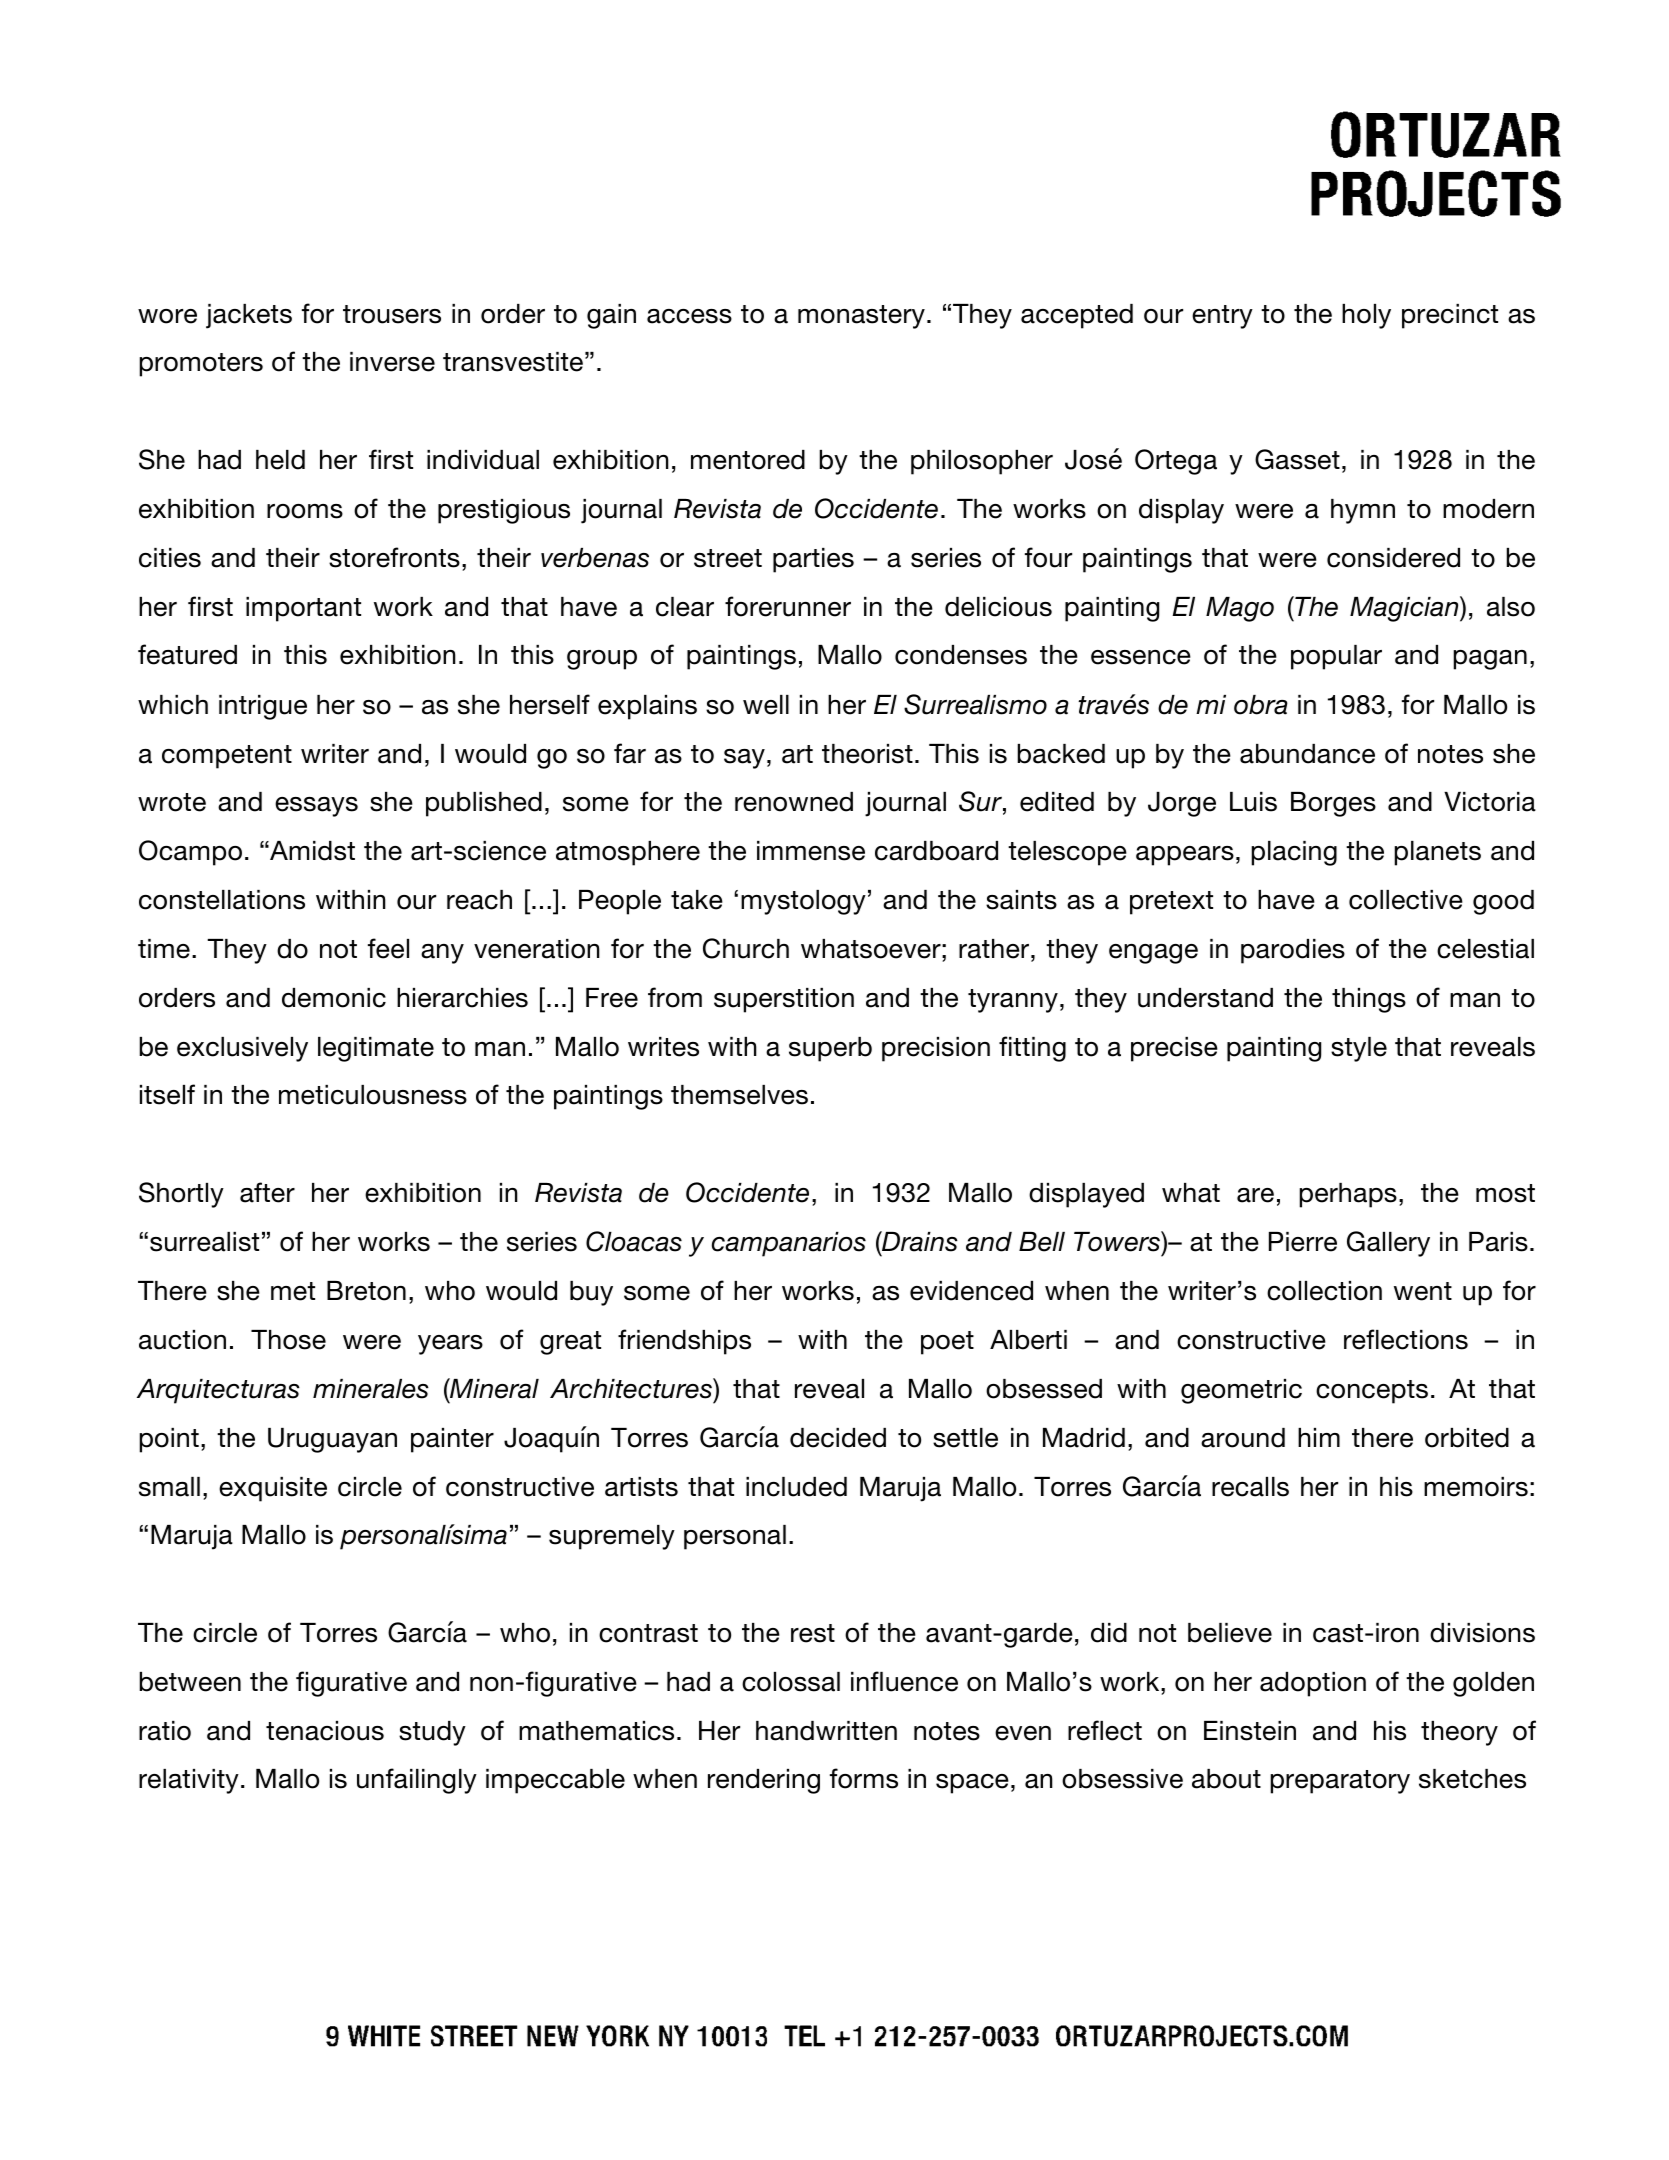 This page has height=2160, width=1669. What do you see at coordinates (794, 802) in the page?
I see `renowned` at bounding box center [794, 802].
